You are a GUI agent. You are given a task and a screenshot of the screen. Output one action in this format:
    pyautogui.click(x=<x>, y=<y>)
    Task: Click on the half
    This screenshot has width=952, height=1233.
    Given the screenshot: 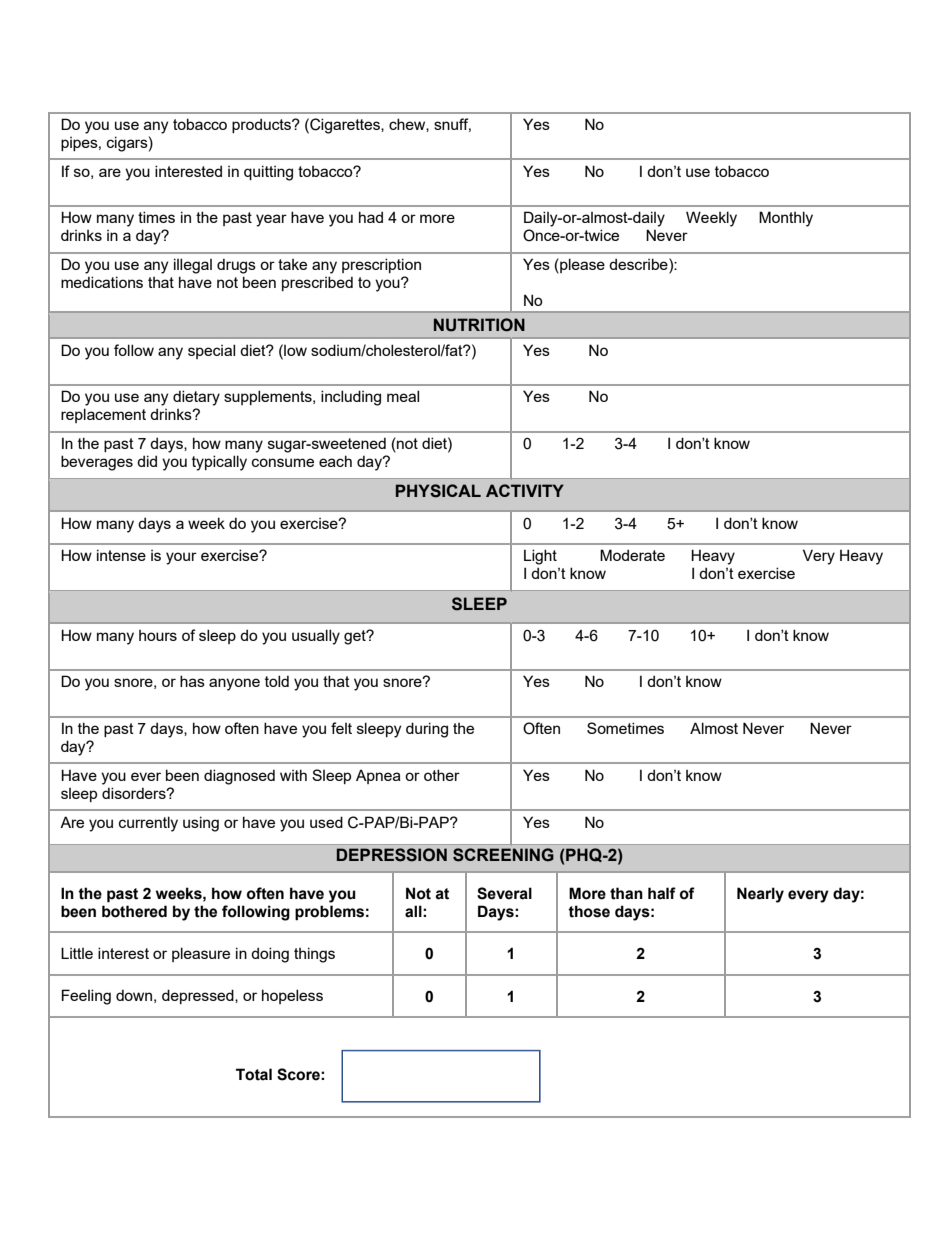 What is the action you would take?
    pyautogui.click(x=662, y=893)
